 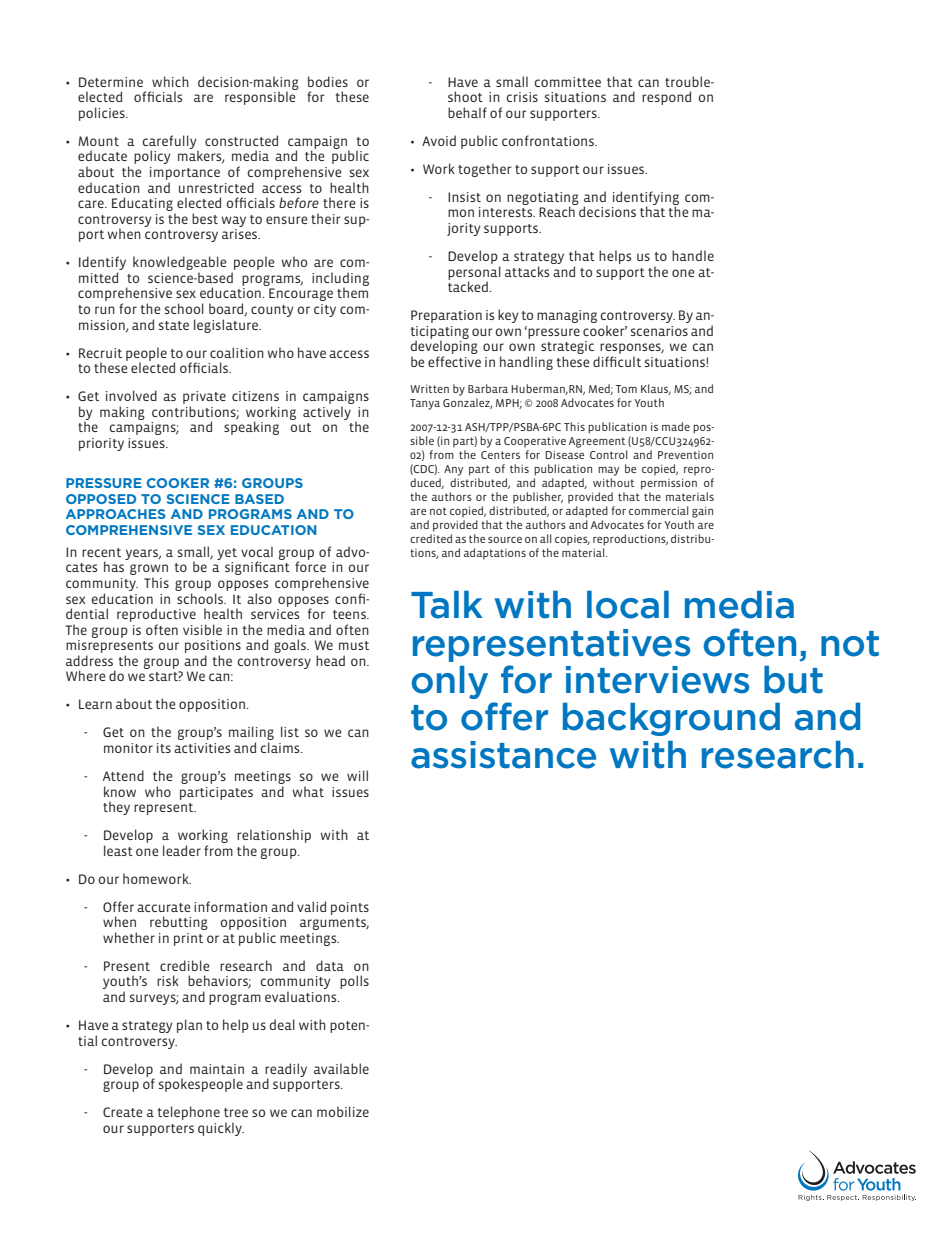 What do you see at coordinates (628, 605) in the screenshot?
I see `local` at bounding box center [628, 605].
